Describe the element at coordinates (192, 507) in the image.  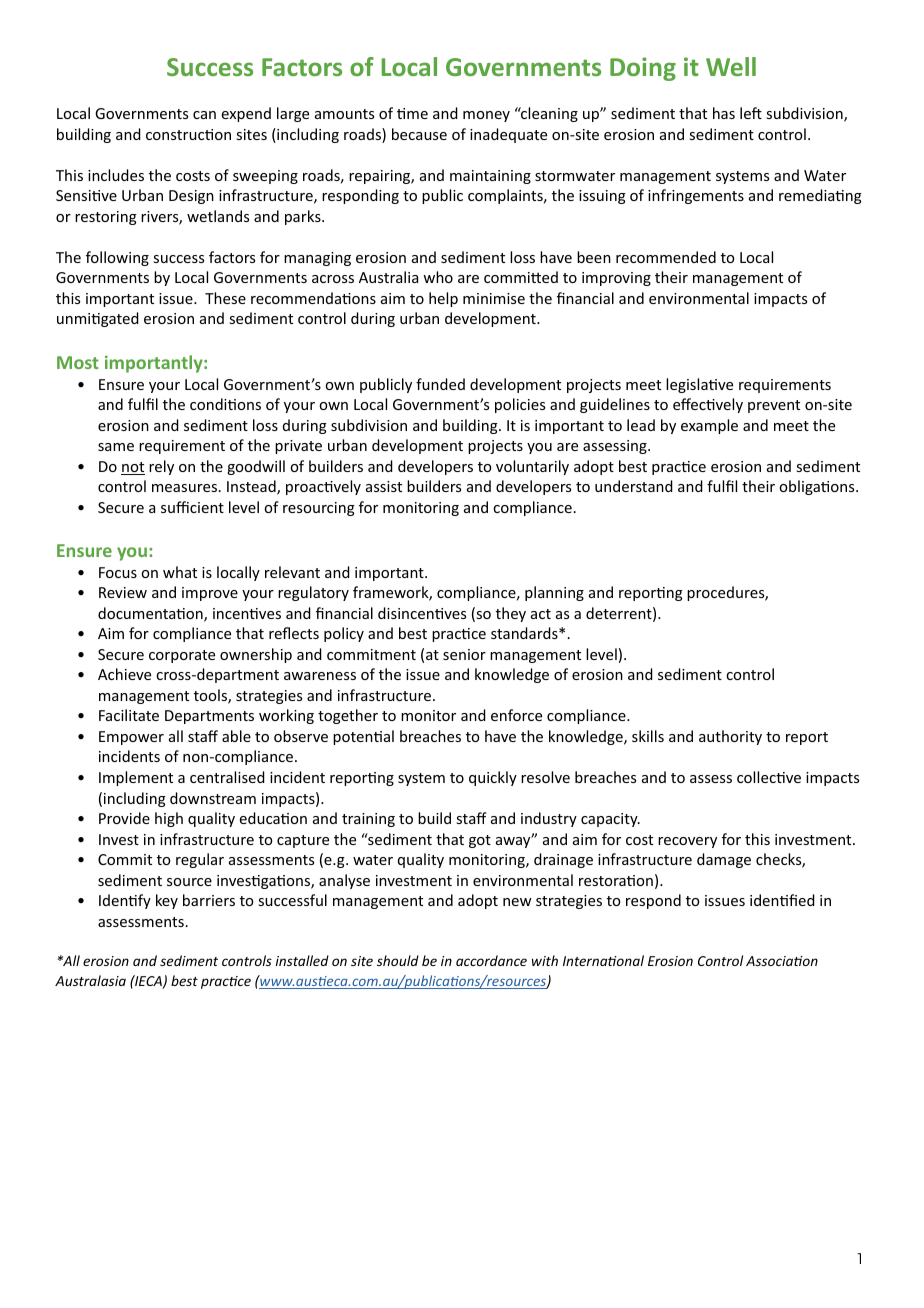
I see `sufficient` at that location.
